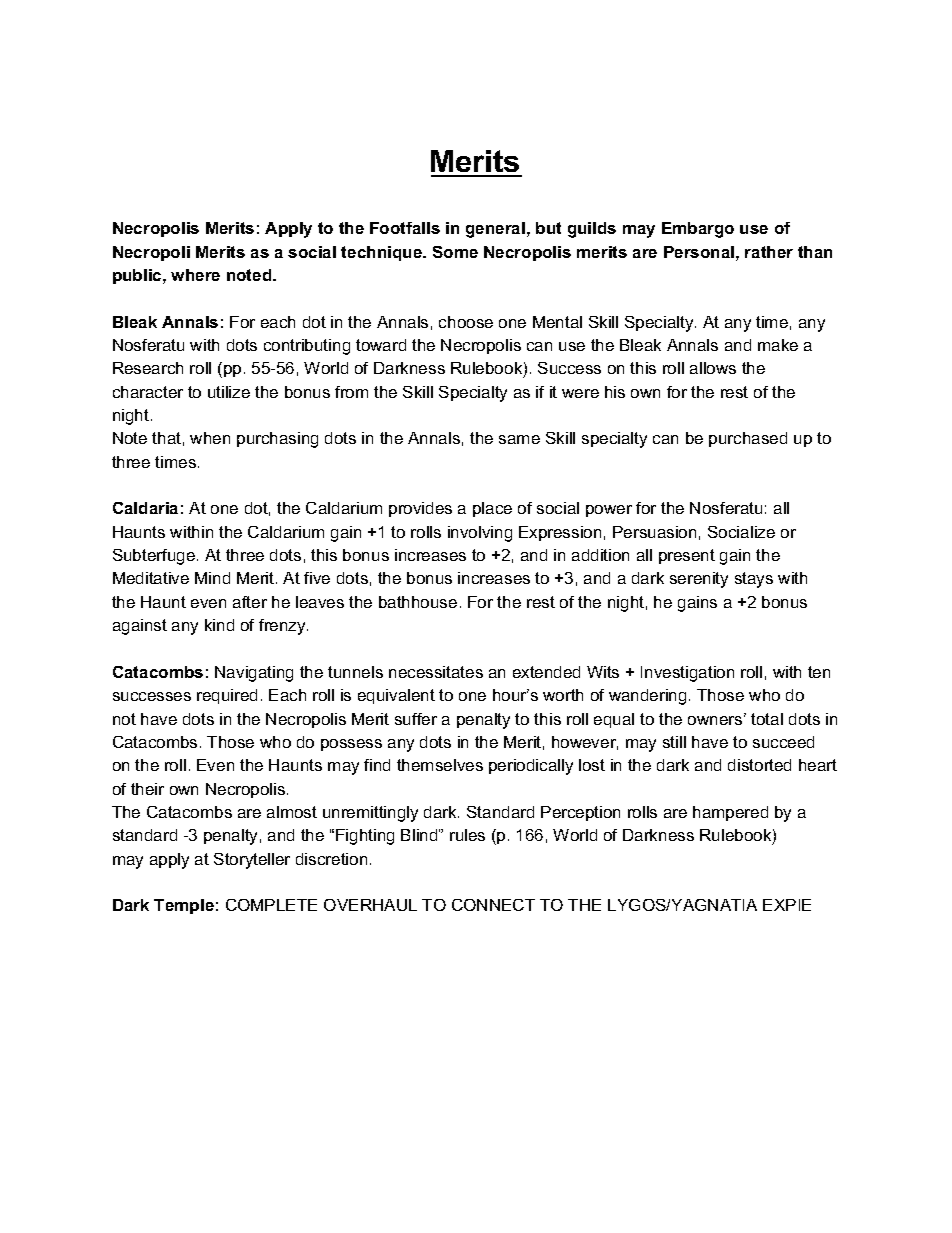 This screenshot has height=1233, width=952. I want to click on Temple, so click(184, 906).
